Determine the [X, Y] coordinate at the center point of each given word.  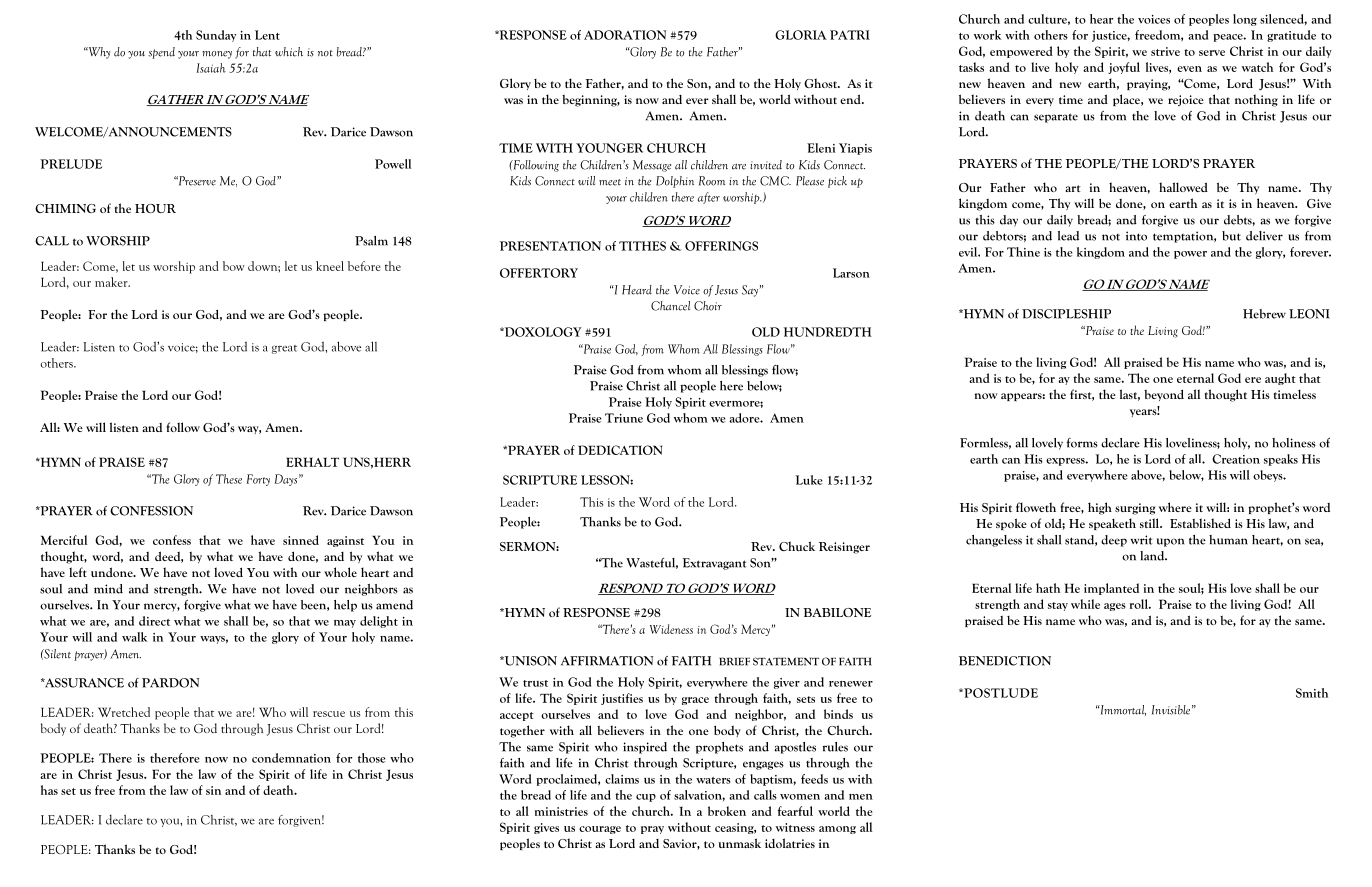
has [49, 790]
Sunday [216, 36]
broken [727, 811]
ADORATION [625, 35]
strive [1165, 51]
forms [1082, 443]
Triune [624, 418]
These [229, 479]
